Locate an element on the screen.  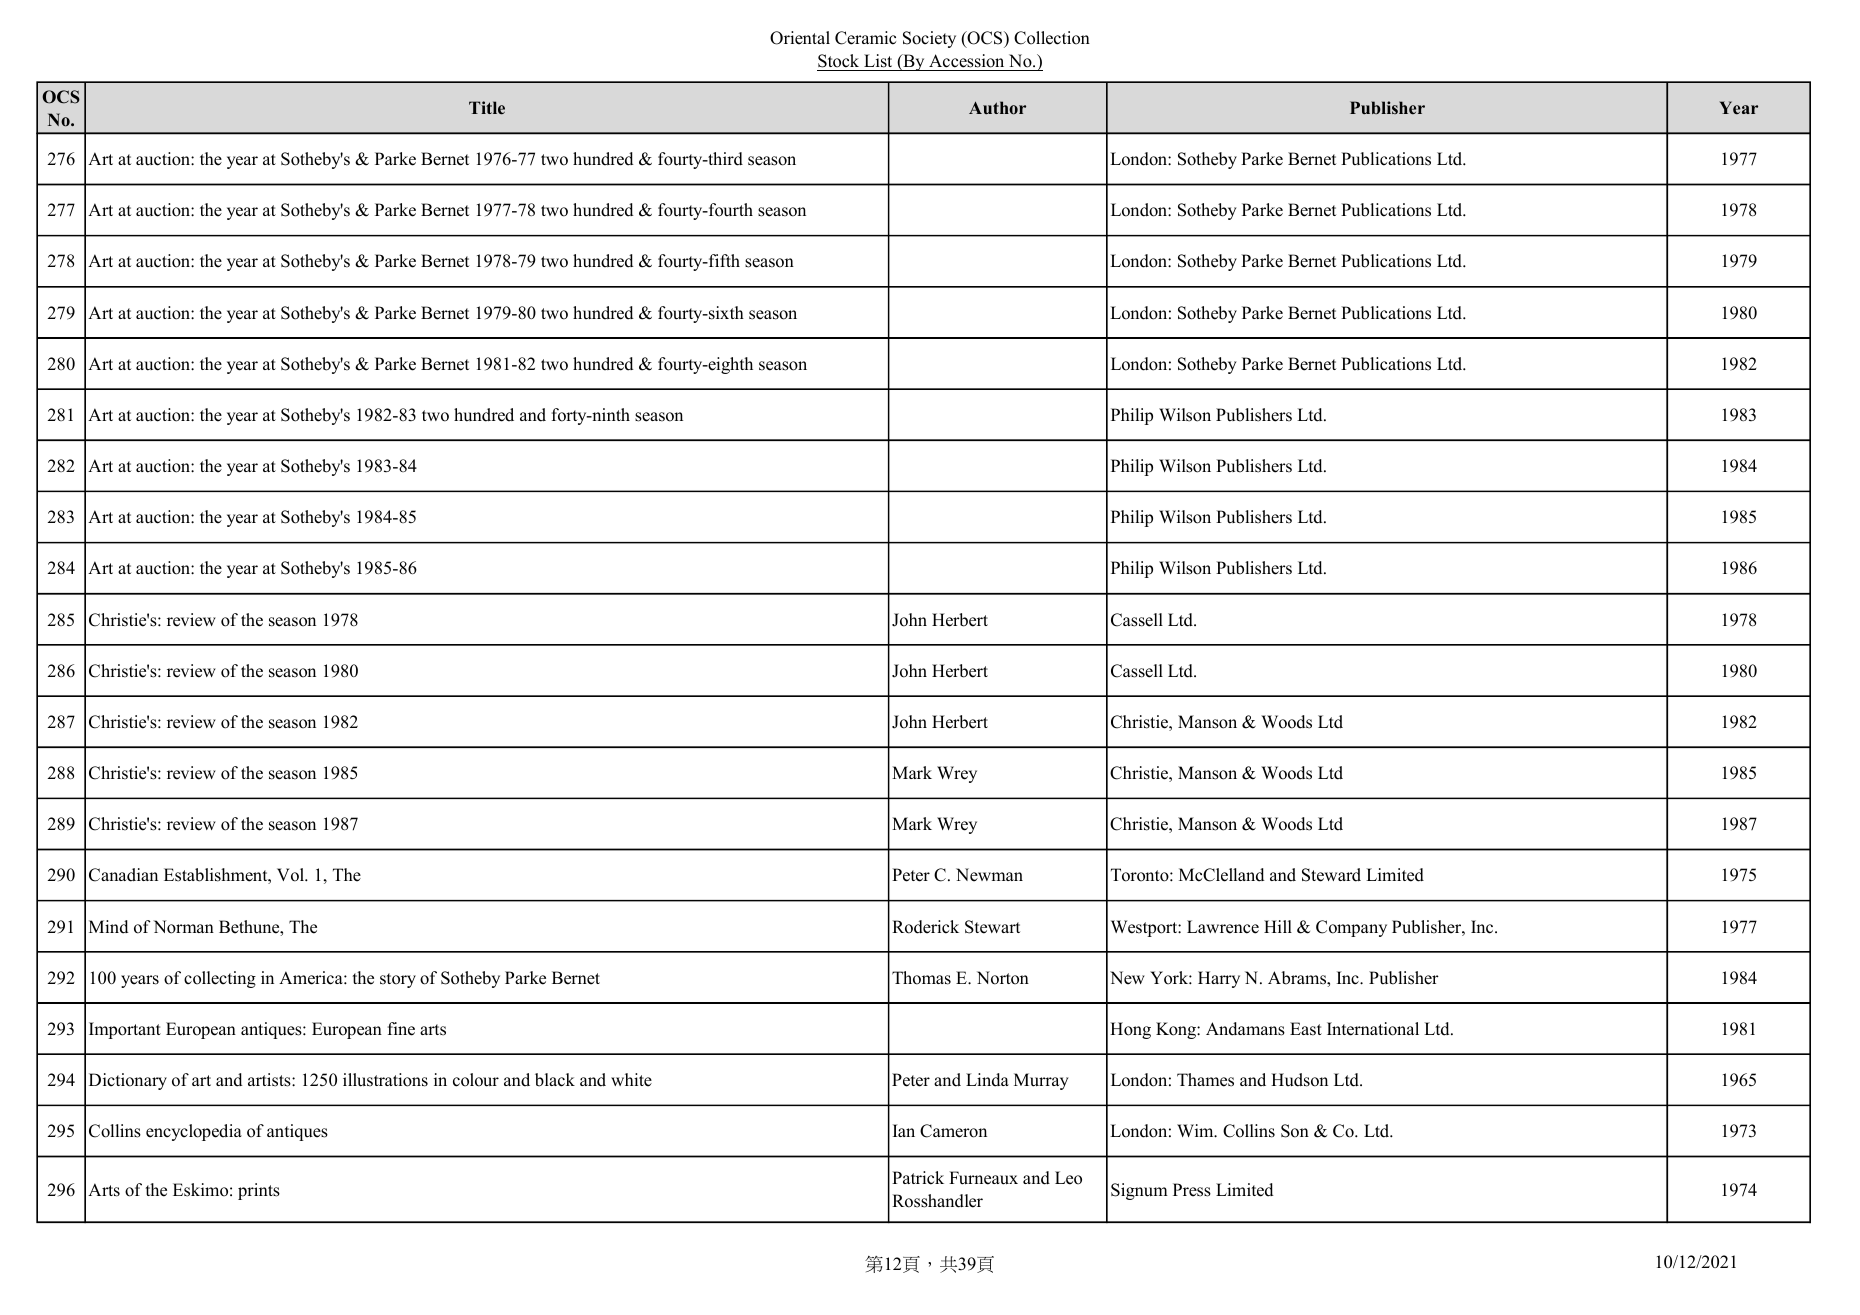
Roderick is located at coordinates (925, 927).
